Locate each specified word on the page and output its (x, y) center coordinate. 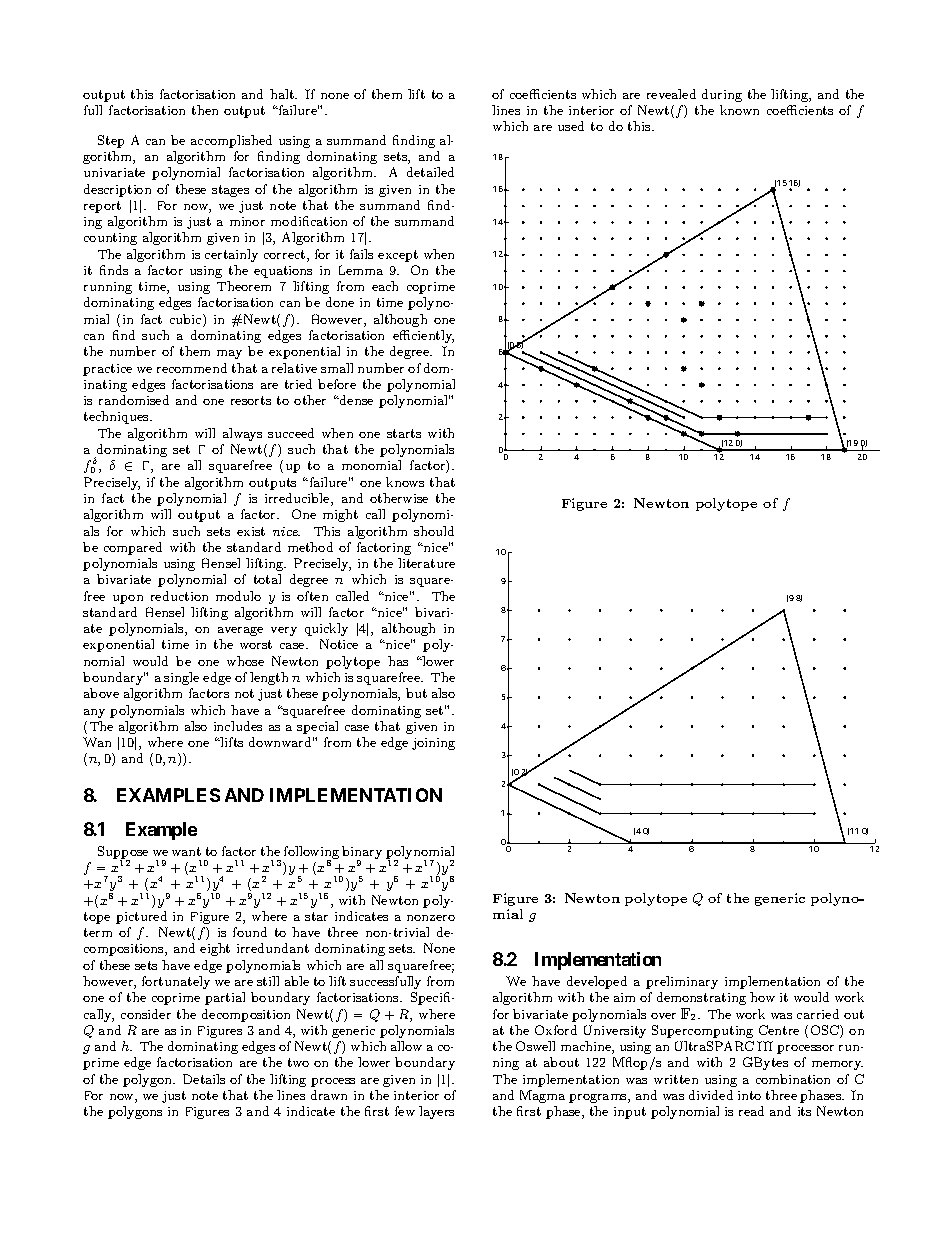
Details (204, 1079)
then (205, 110)
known (739, 110)
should (434, 531)
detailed (430, 172)
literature (426, 563)
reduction (179, 596)
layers (436, 1112)
